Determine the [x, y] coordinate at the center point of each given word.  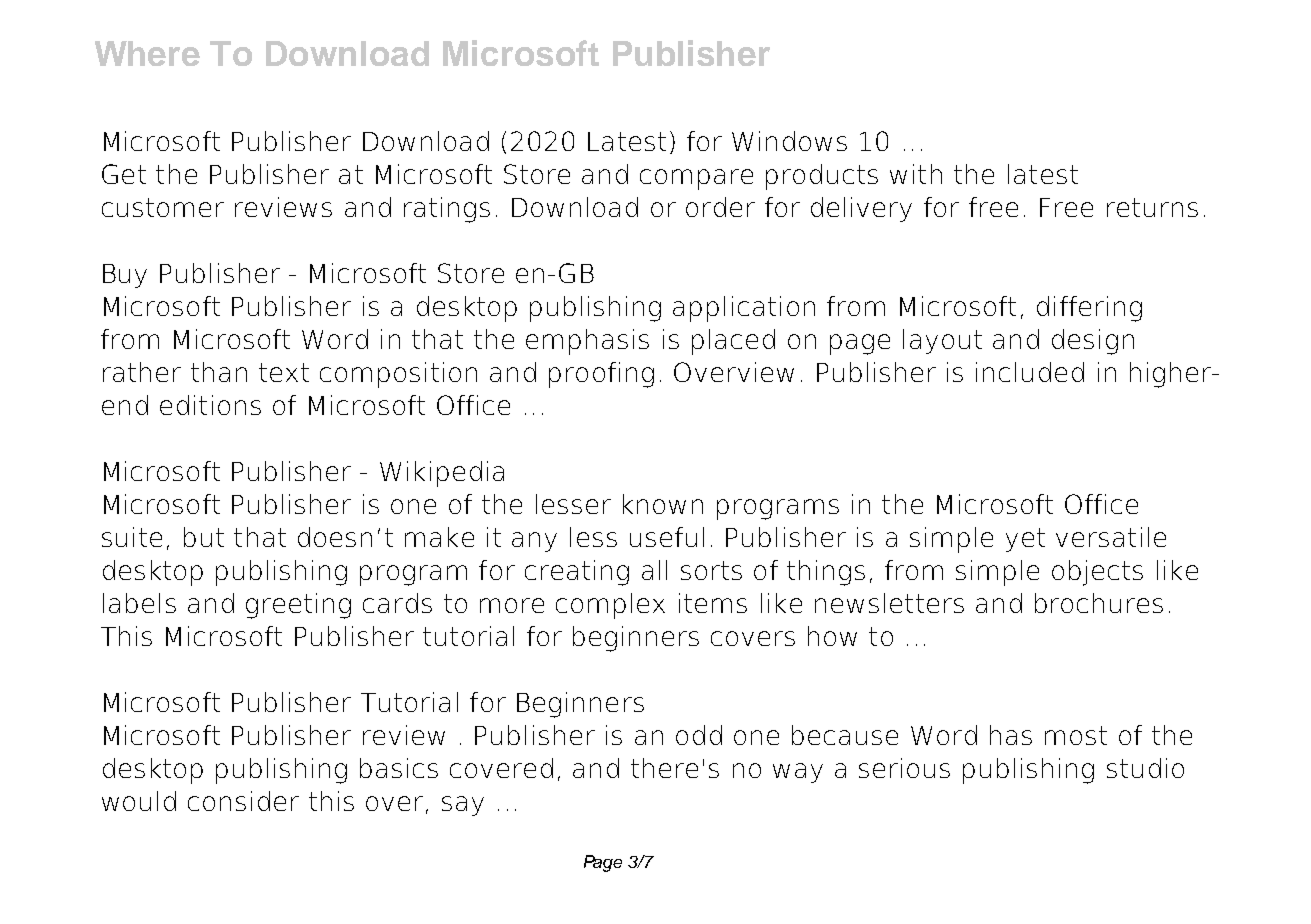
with [916, 174]
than [219, 372]
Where [147, 53]
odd [699, 735]
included [1030, 372]
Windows [789, 141]
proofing [601, 375]
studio [1145, 768]
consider [243, 801]
